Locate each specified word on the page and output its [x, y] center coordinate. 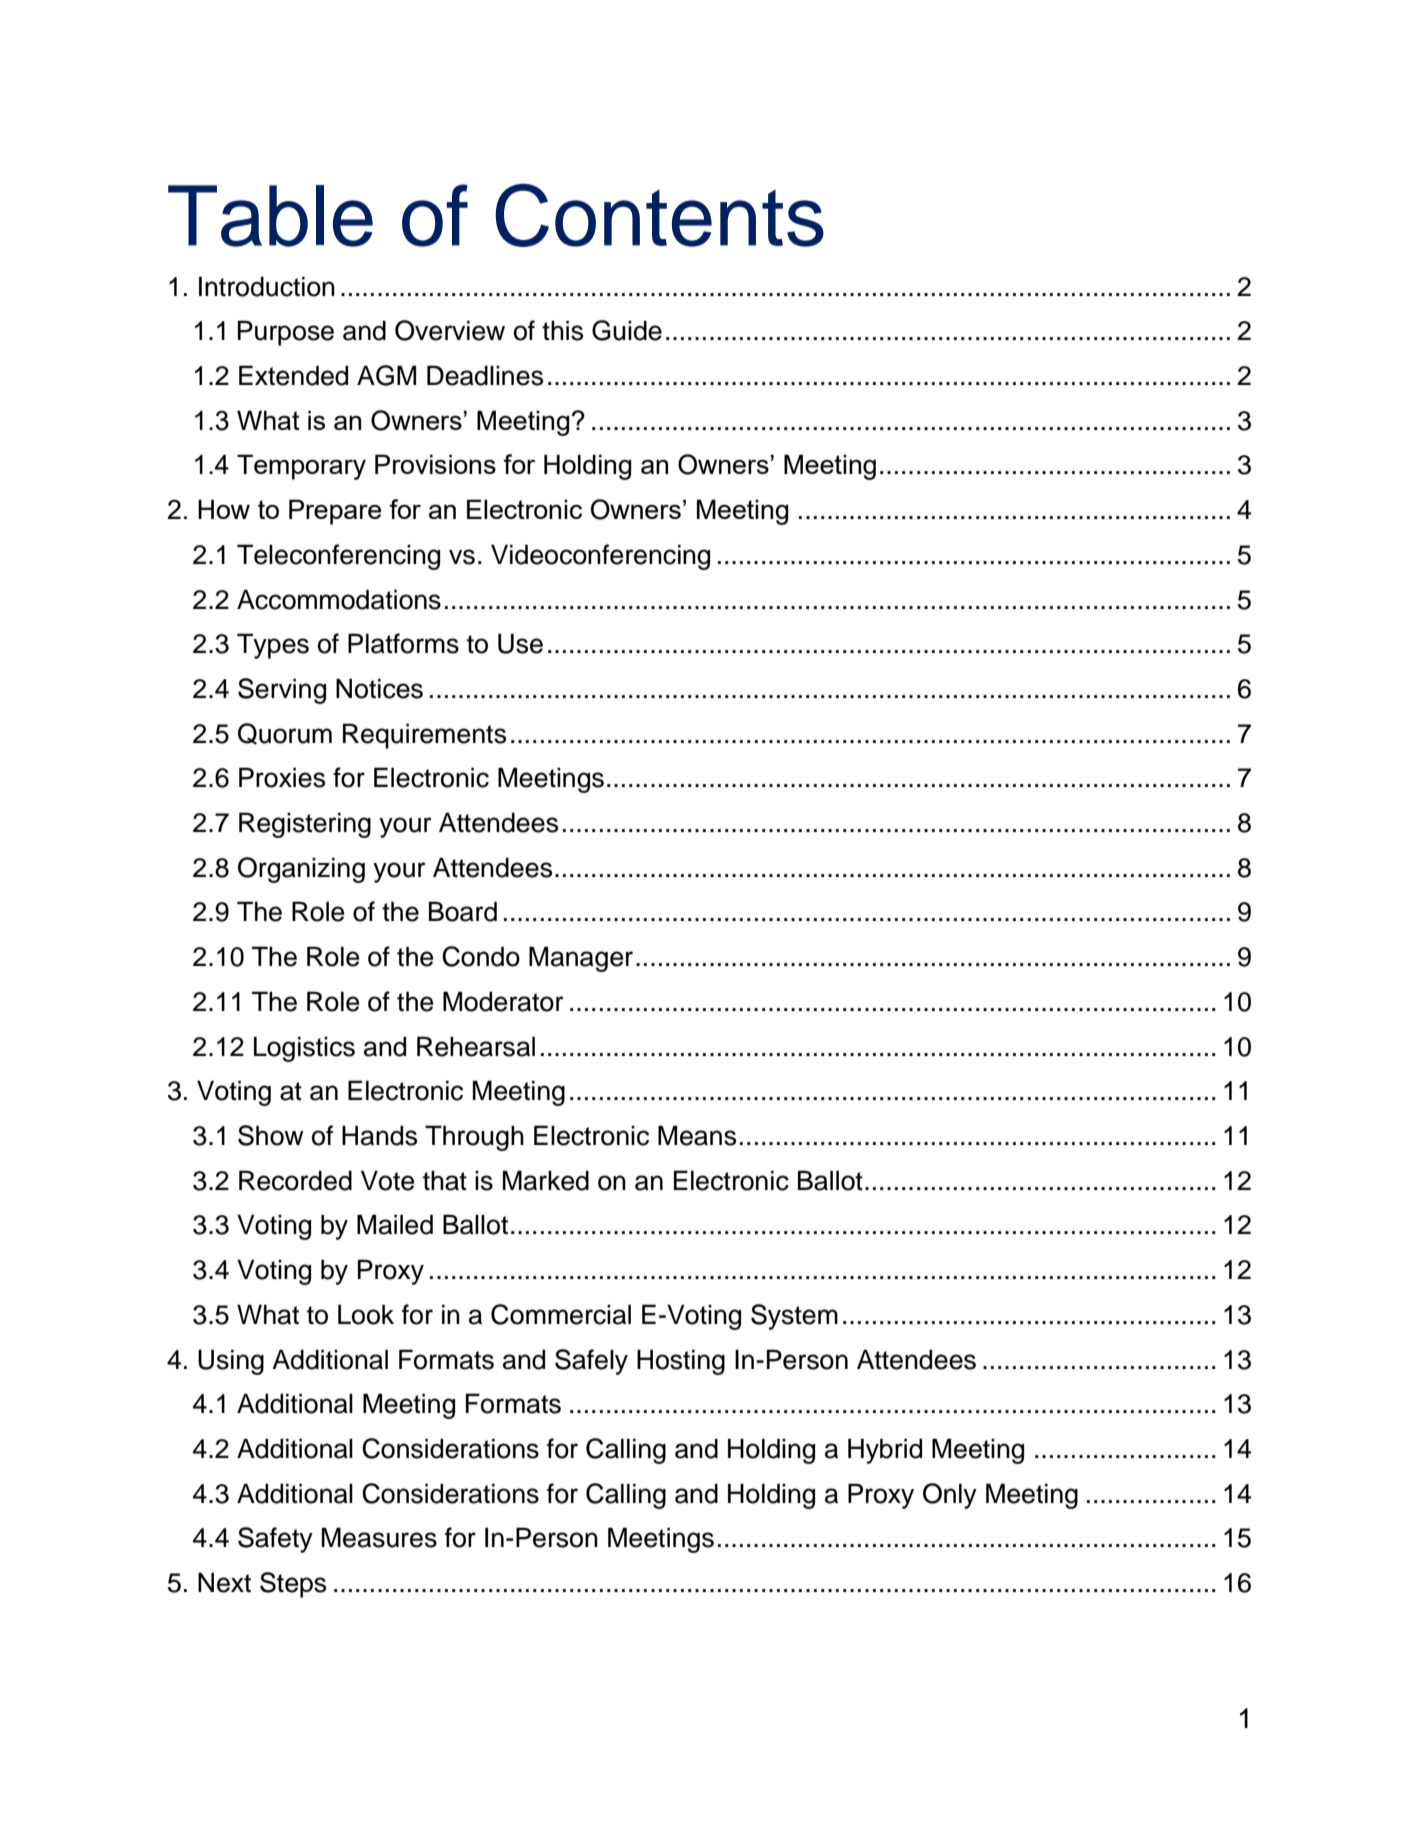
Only [950, 1496]
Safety [275, 1540]
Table [270, 216]
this [562, 330]
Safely [591, 1362]
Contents [659, 215]
